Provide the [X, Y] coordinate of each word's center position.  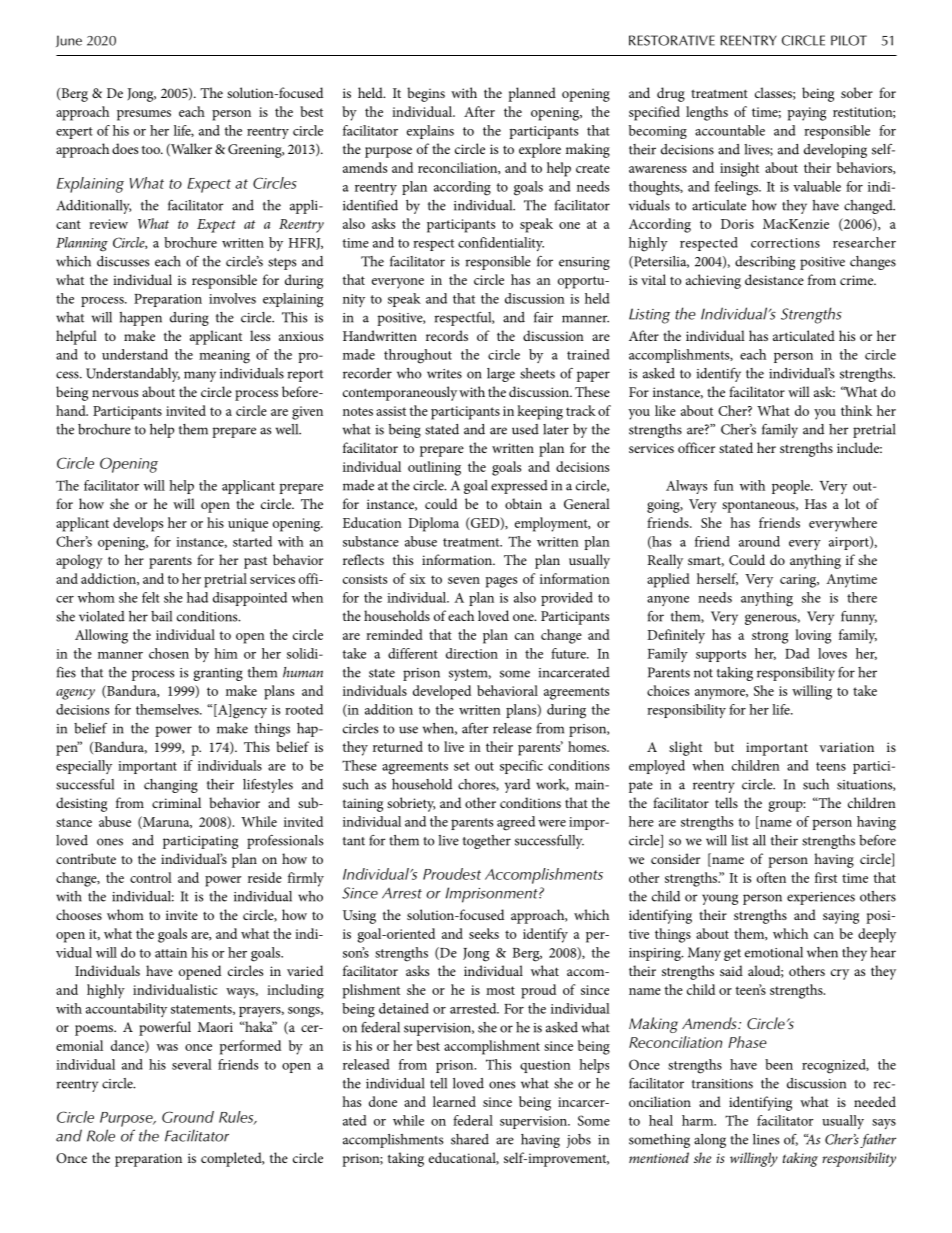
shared [470, 1139]
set [462, 766]
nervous [115, 393]
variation [846, 747]
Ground [188, 1117]
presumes [144, 115]
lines [766, 1139]
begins [426, 94]
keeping [540, 412]
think [856, 410]
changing [171, 786]
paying [807, 114]
